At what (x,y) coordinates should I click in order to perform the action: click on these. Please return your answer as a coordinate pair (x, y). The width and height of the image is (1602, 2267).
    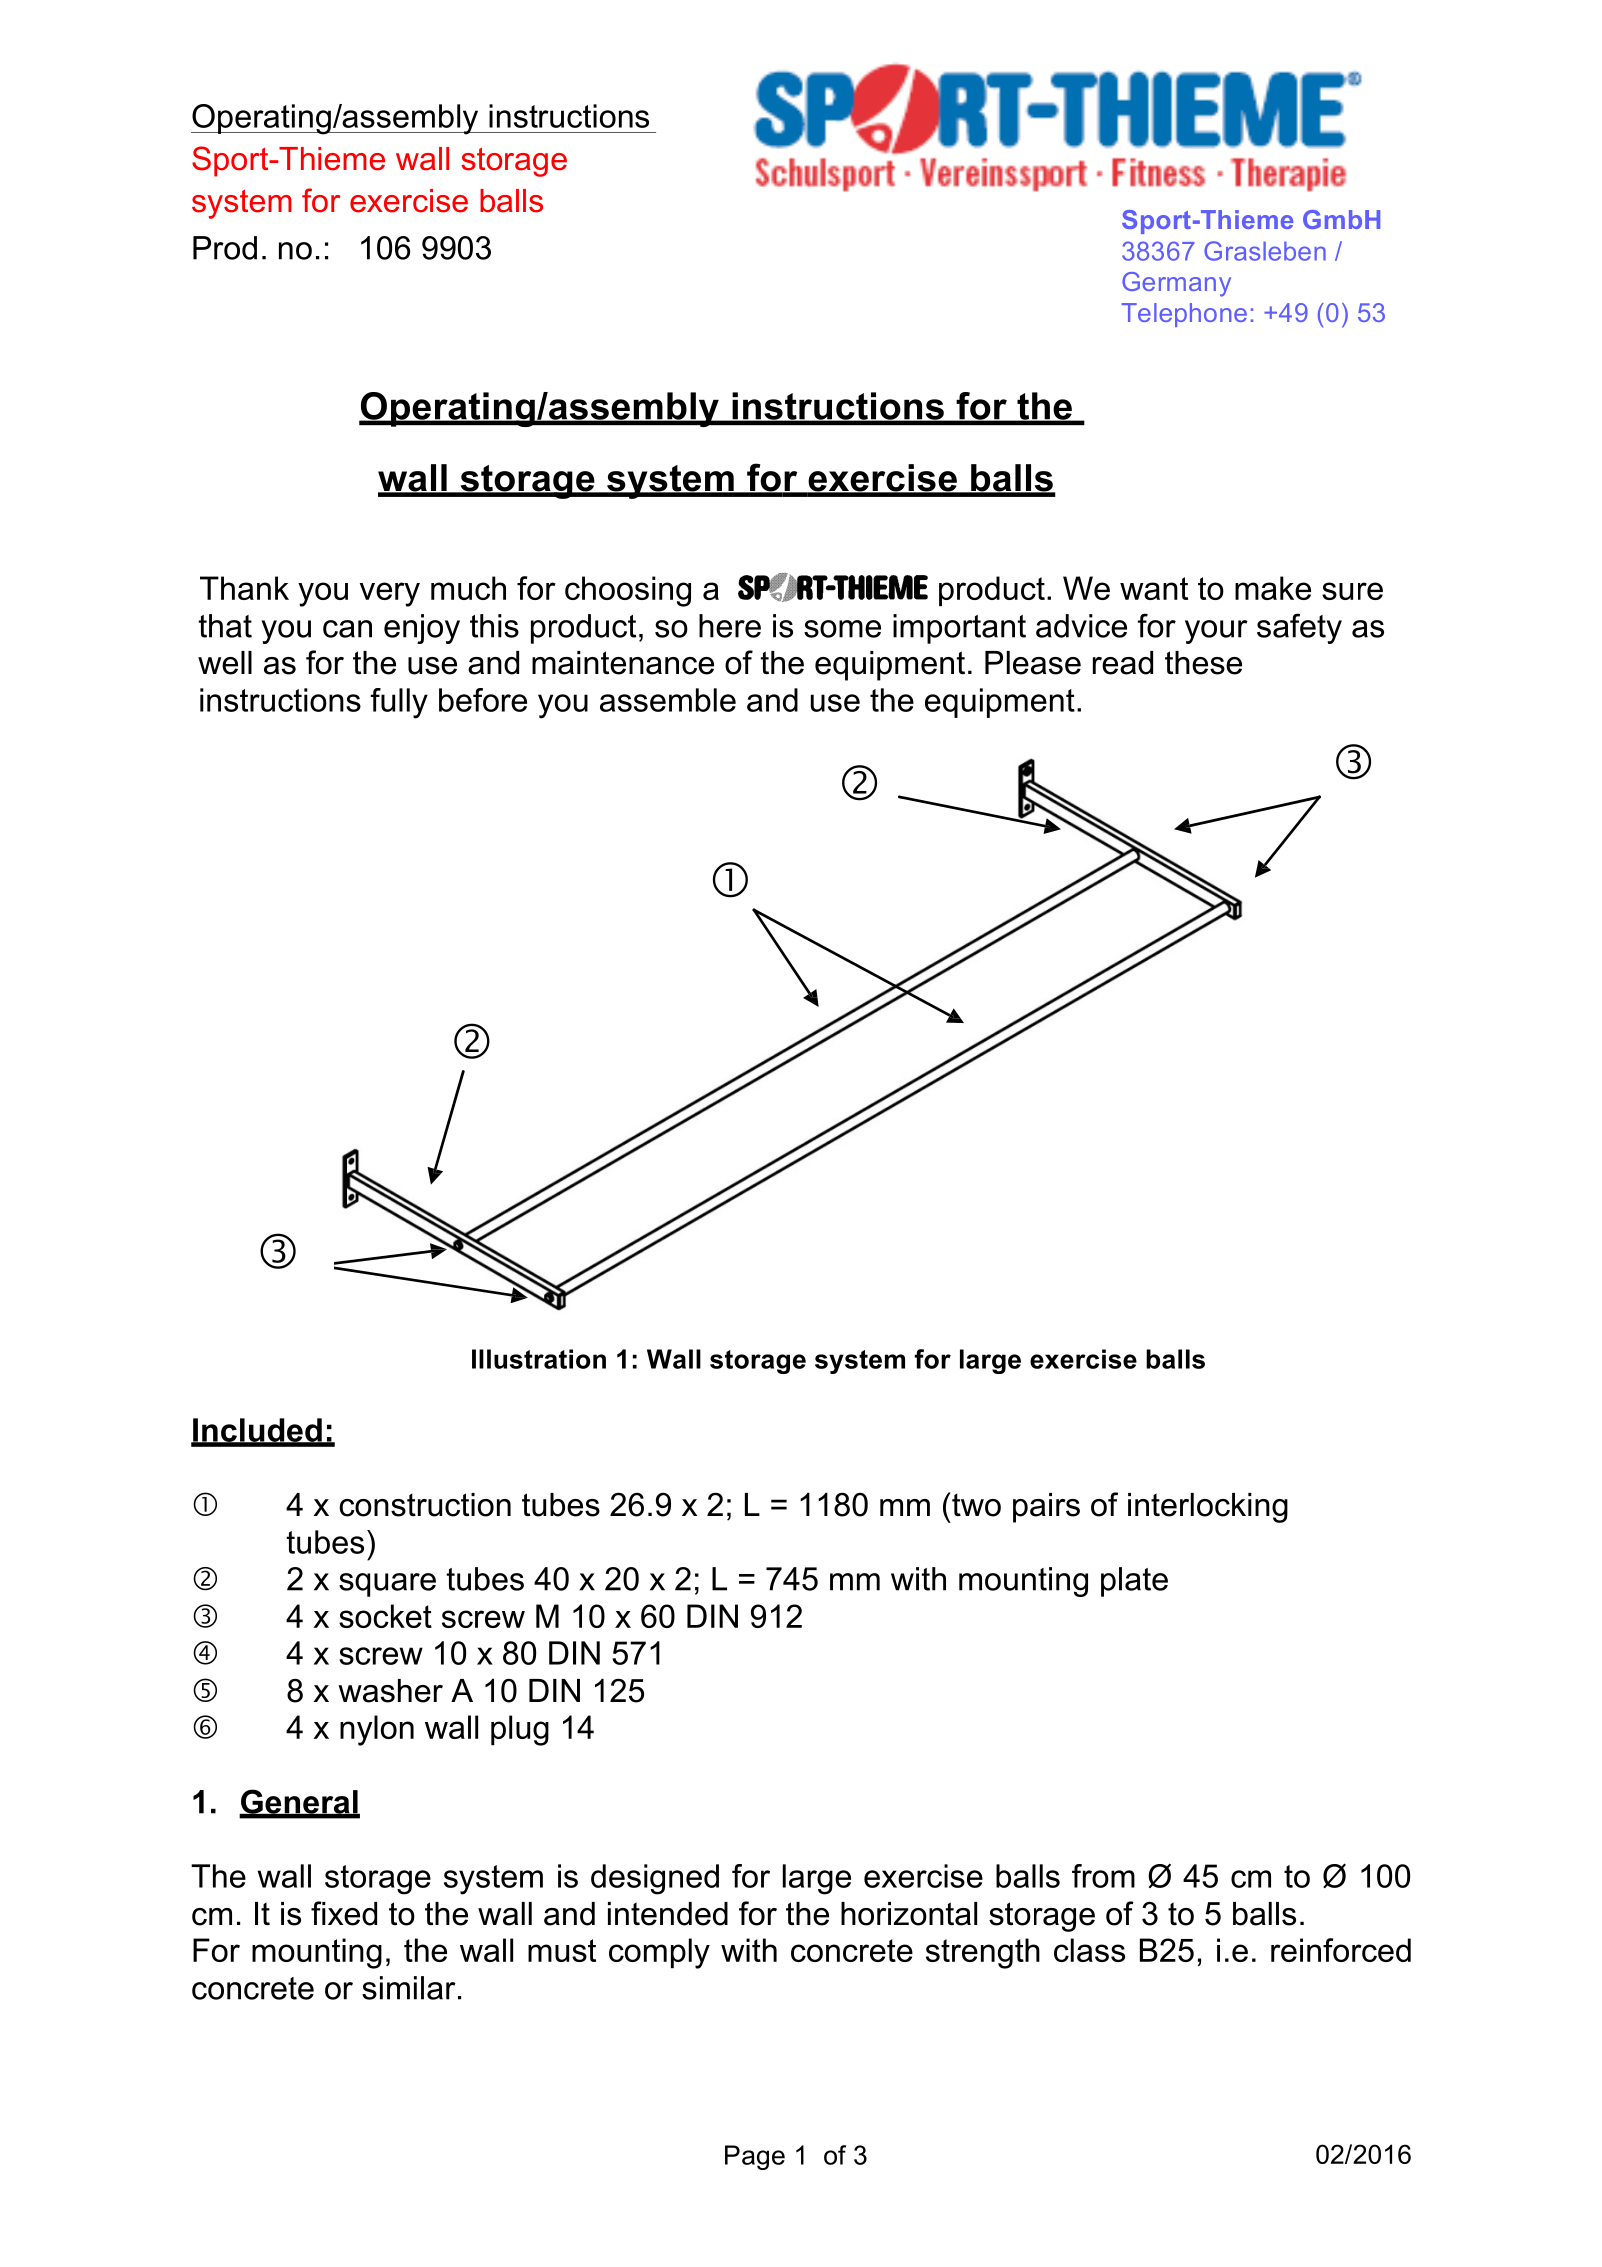
    Looking at the image, I should click on (1203, 663).
